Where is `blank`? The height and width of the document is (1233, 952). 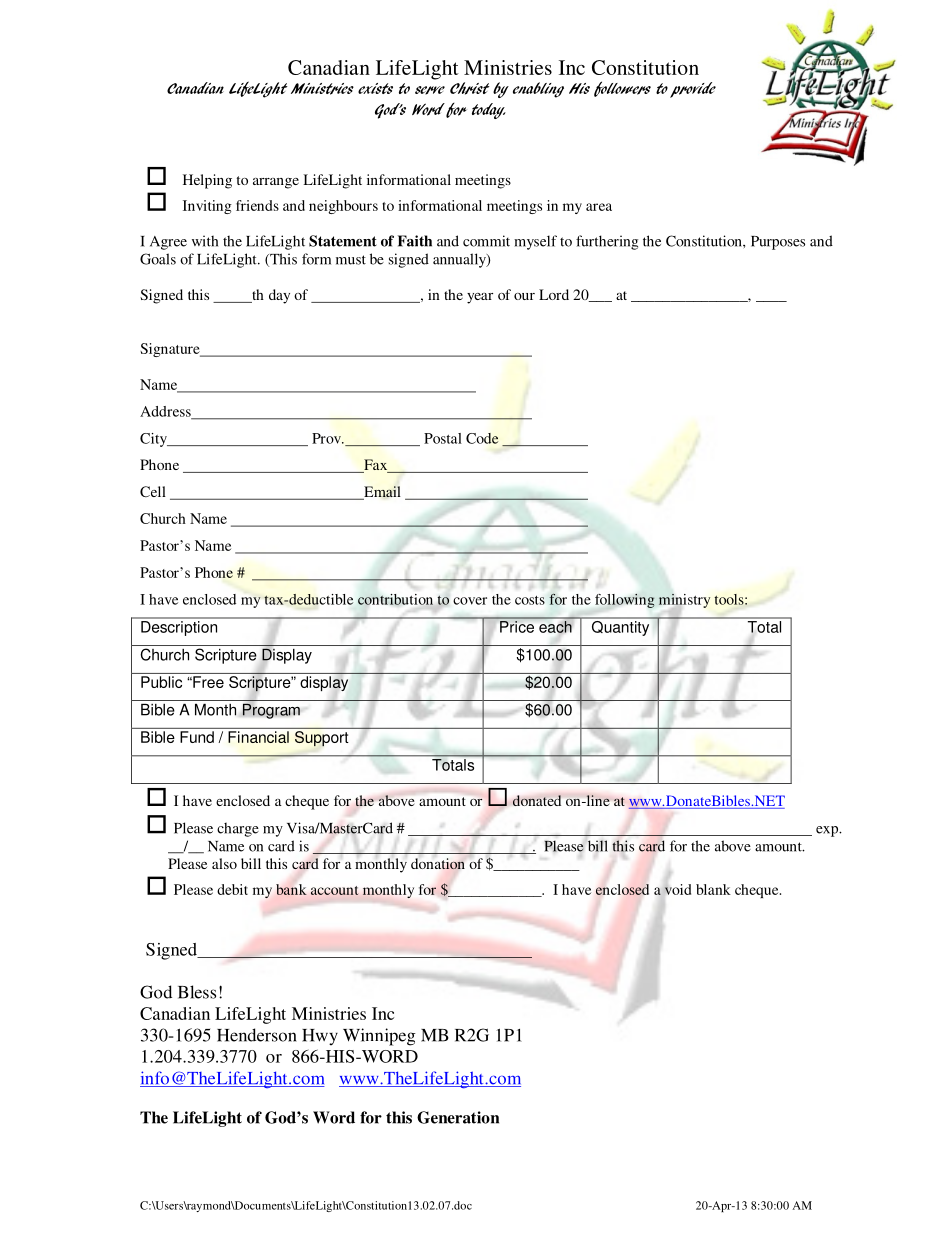
blank is located at coordinates (713, 889).
